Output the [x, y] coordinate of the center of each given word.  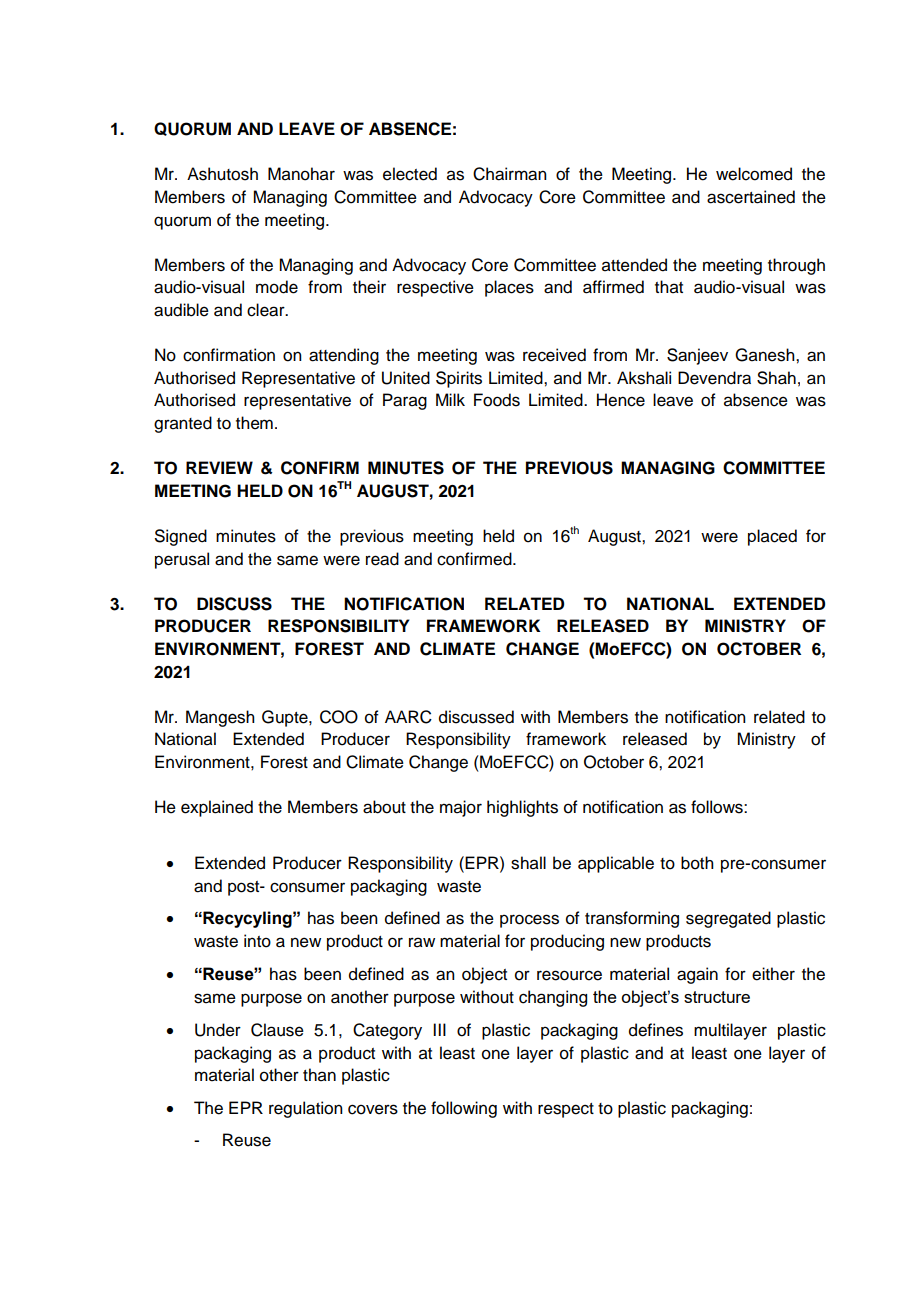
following [464, 1109]
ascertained [751, 197]
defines [656, 1030]
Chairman [510, 174]
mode [277, 287]
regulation [306, 1109]
